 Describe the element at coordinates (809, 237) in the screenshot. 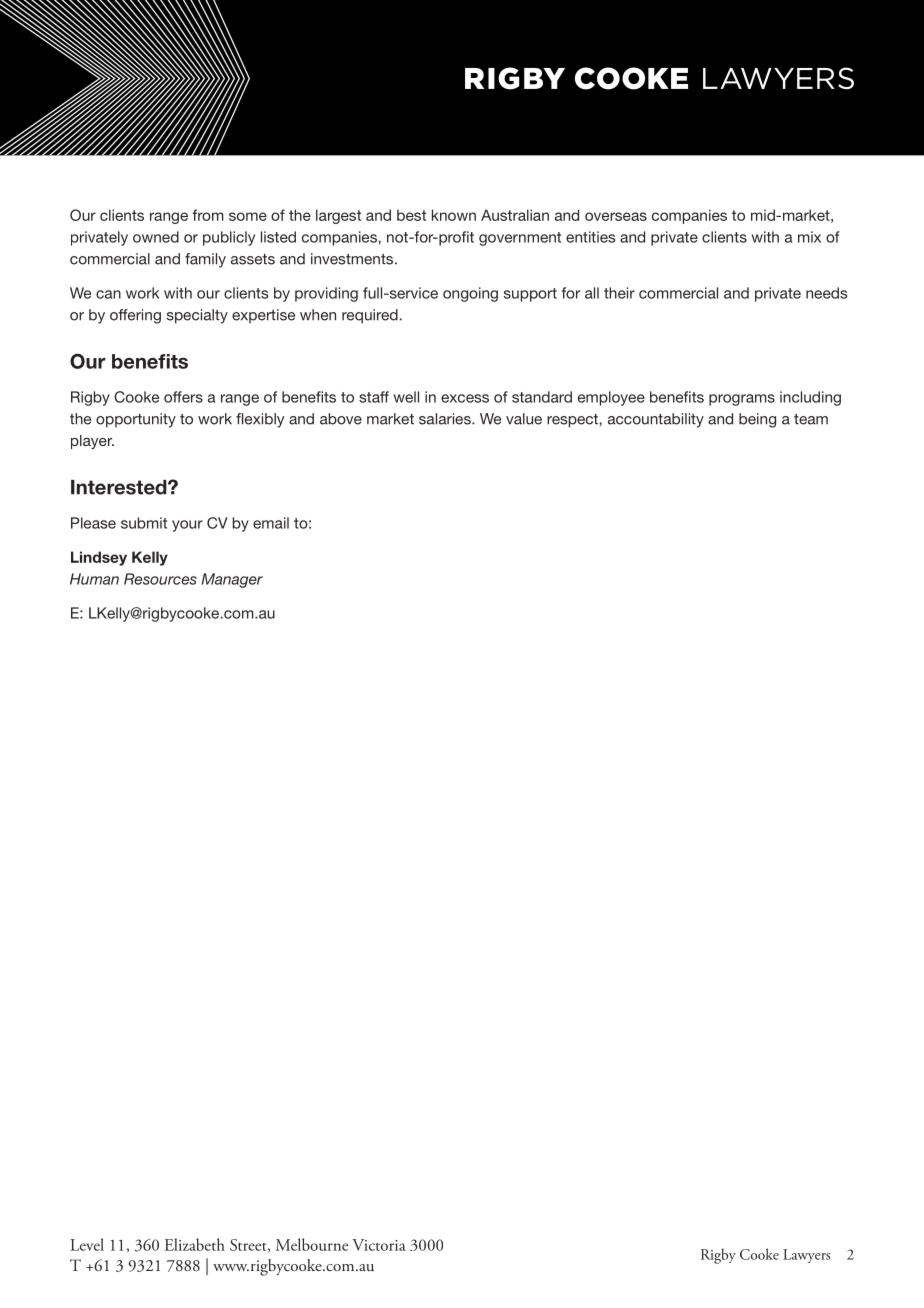

I see `mix` at that location.
